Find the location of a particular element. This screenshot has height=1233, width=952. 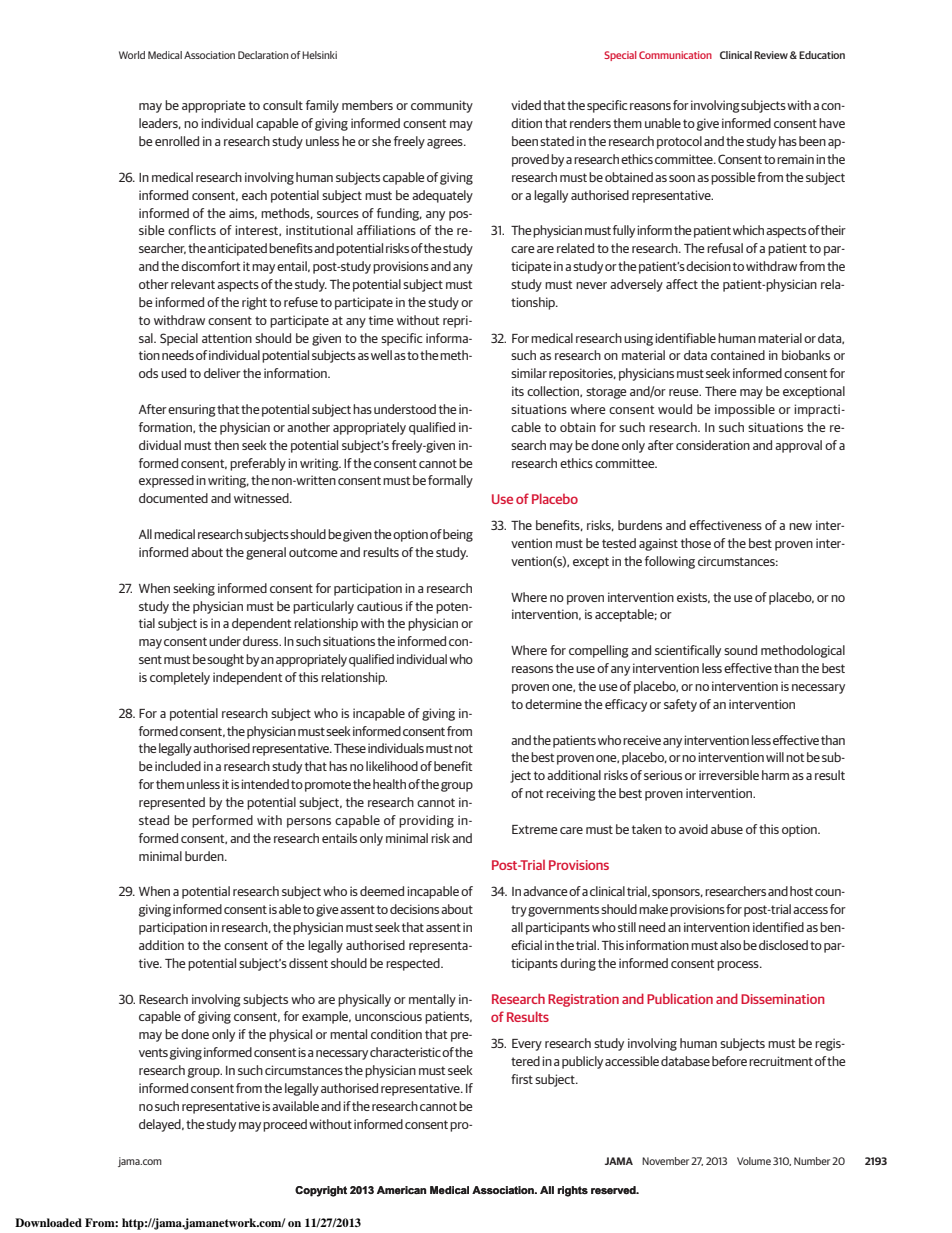

first is located at coordinates (522, 1079).
